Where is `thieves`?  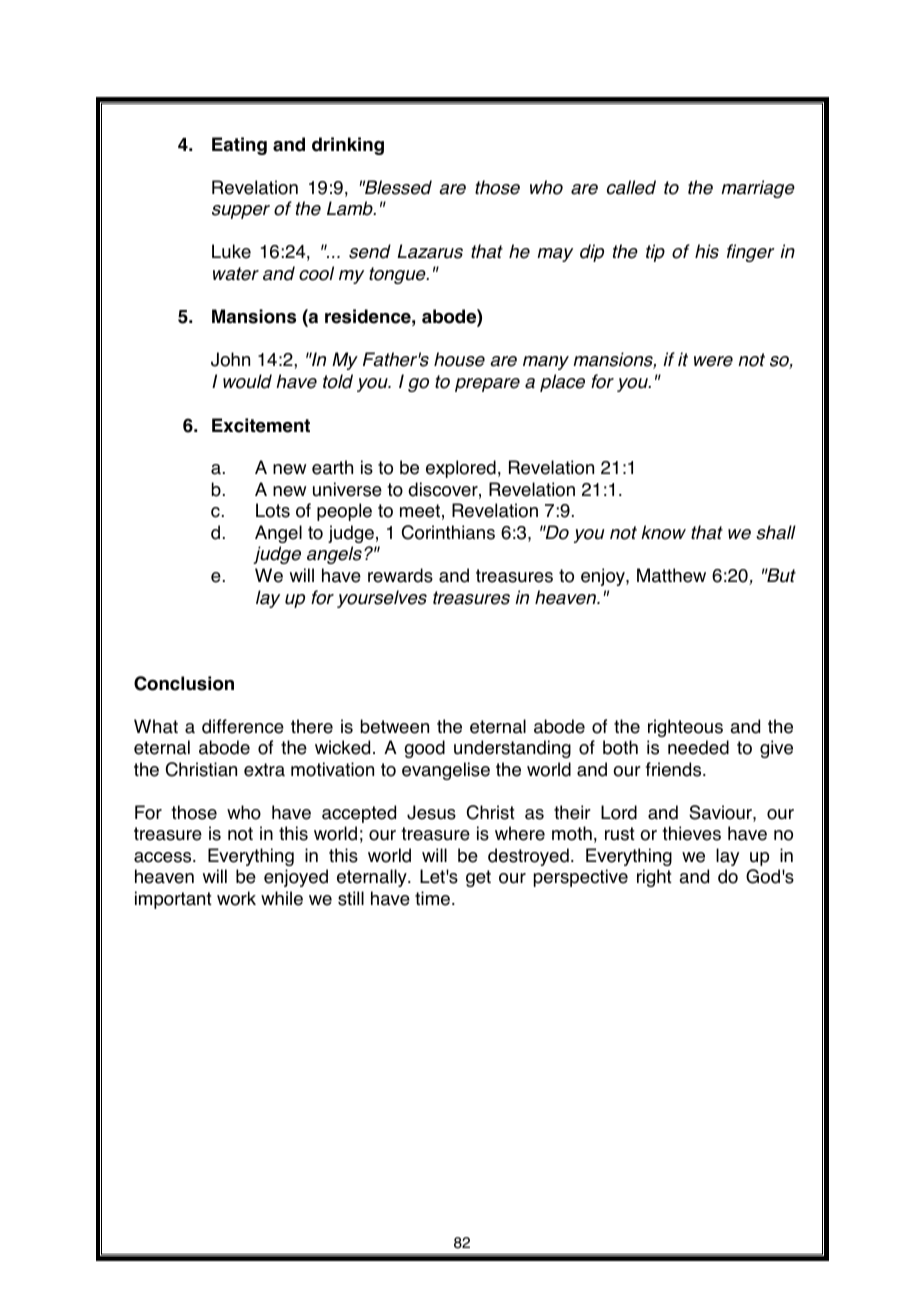 thieves is located at coordinates (691, 833).
